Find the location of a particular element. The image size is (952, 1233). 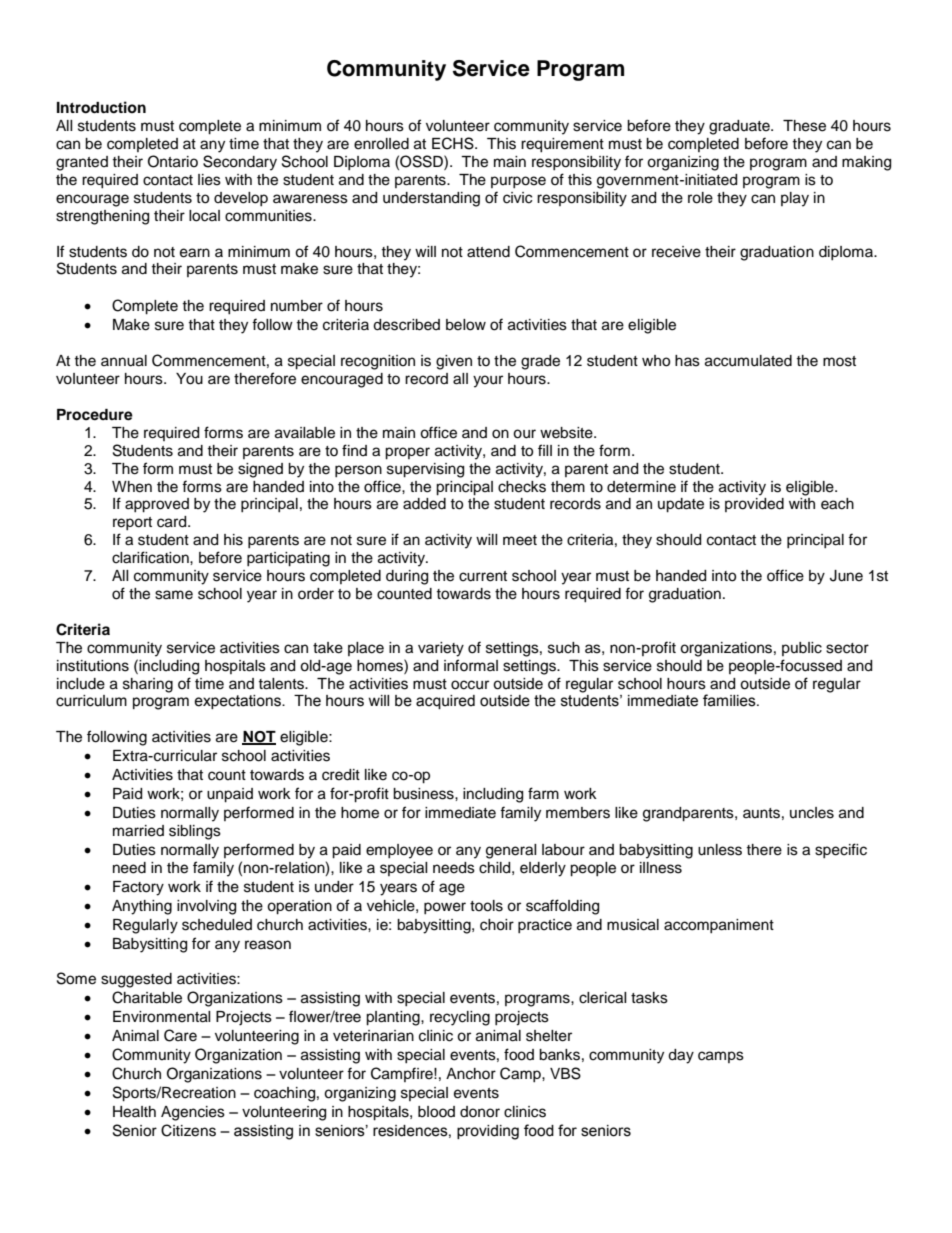

supervising is located at coordinates (425, 470).
